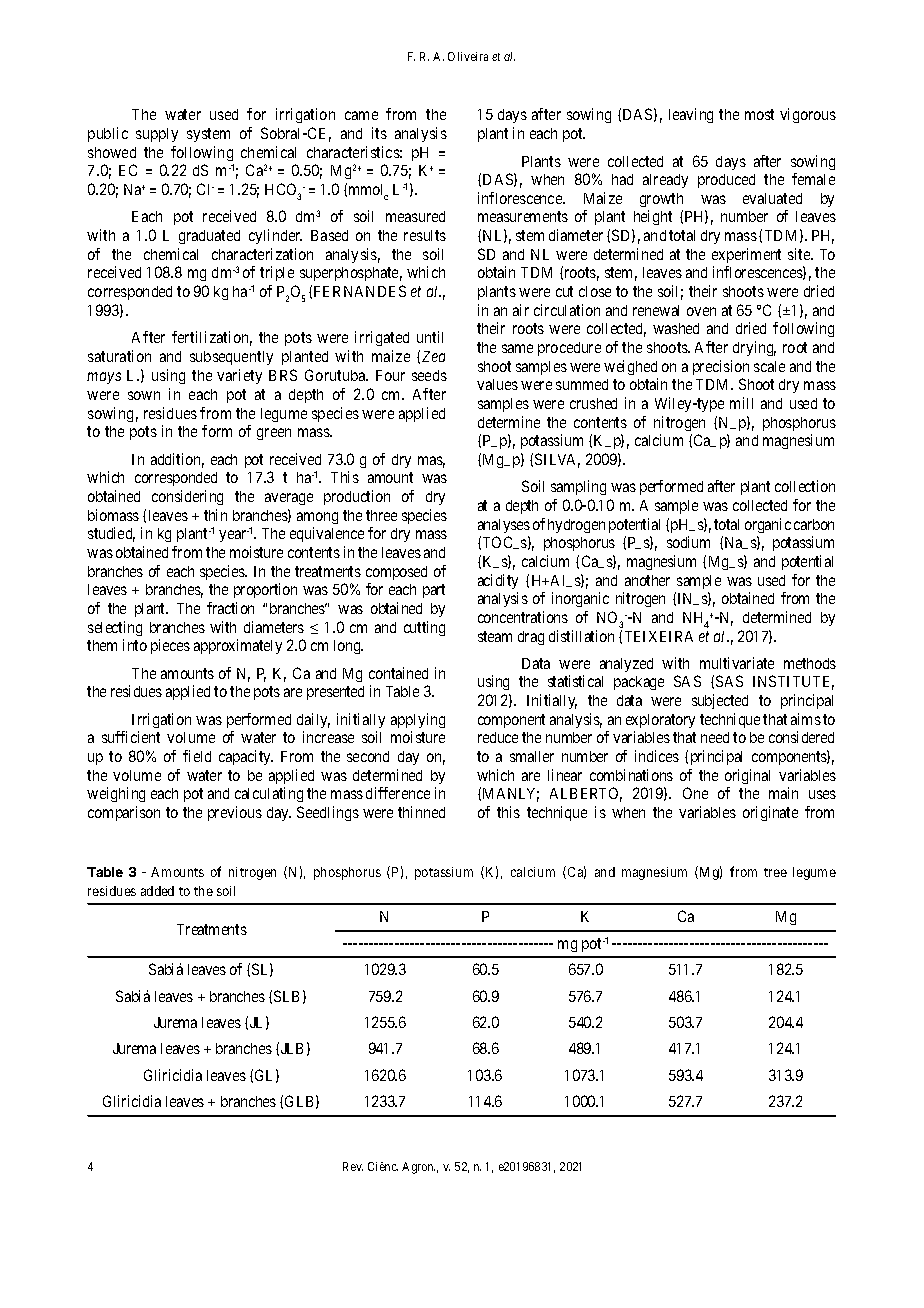  Describe the element at coordinates (425, 235) in the image. I see `results` at that location.
